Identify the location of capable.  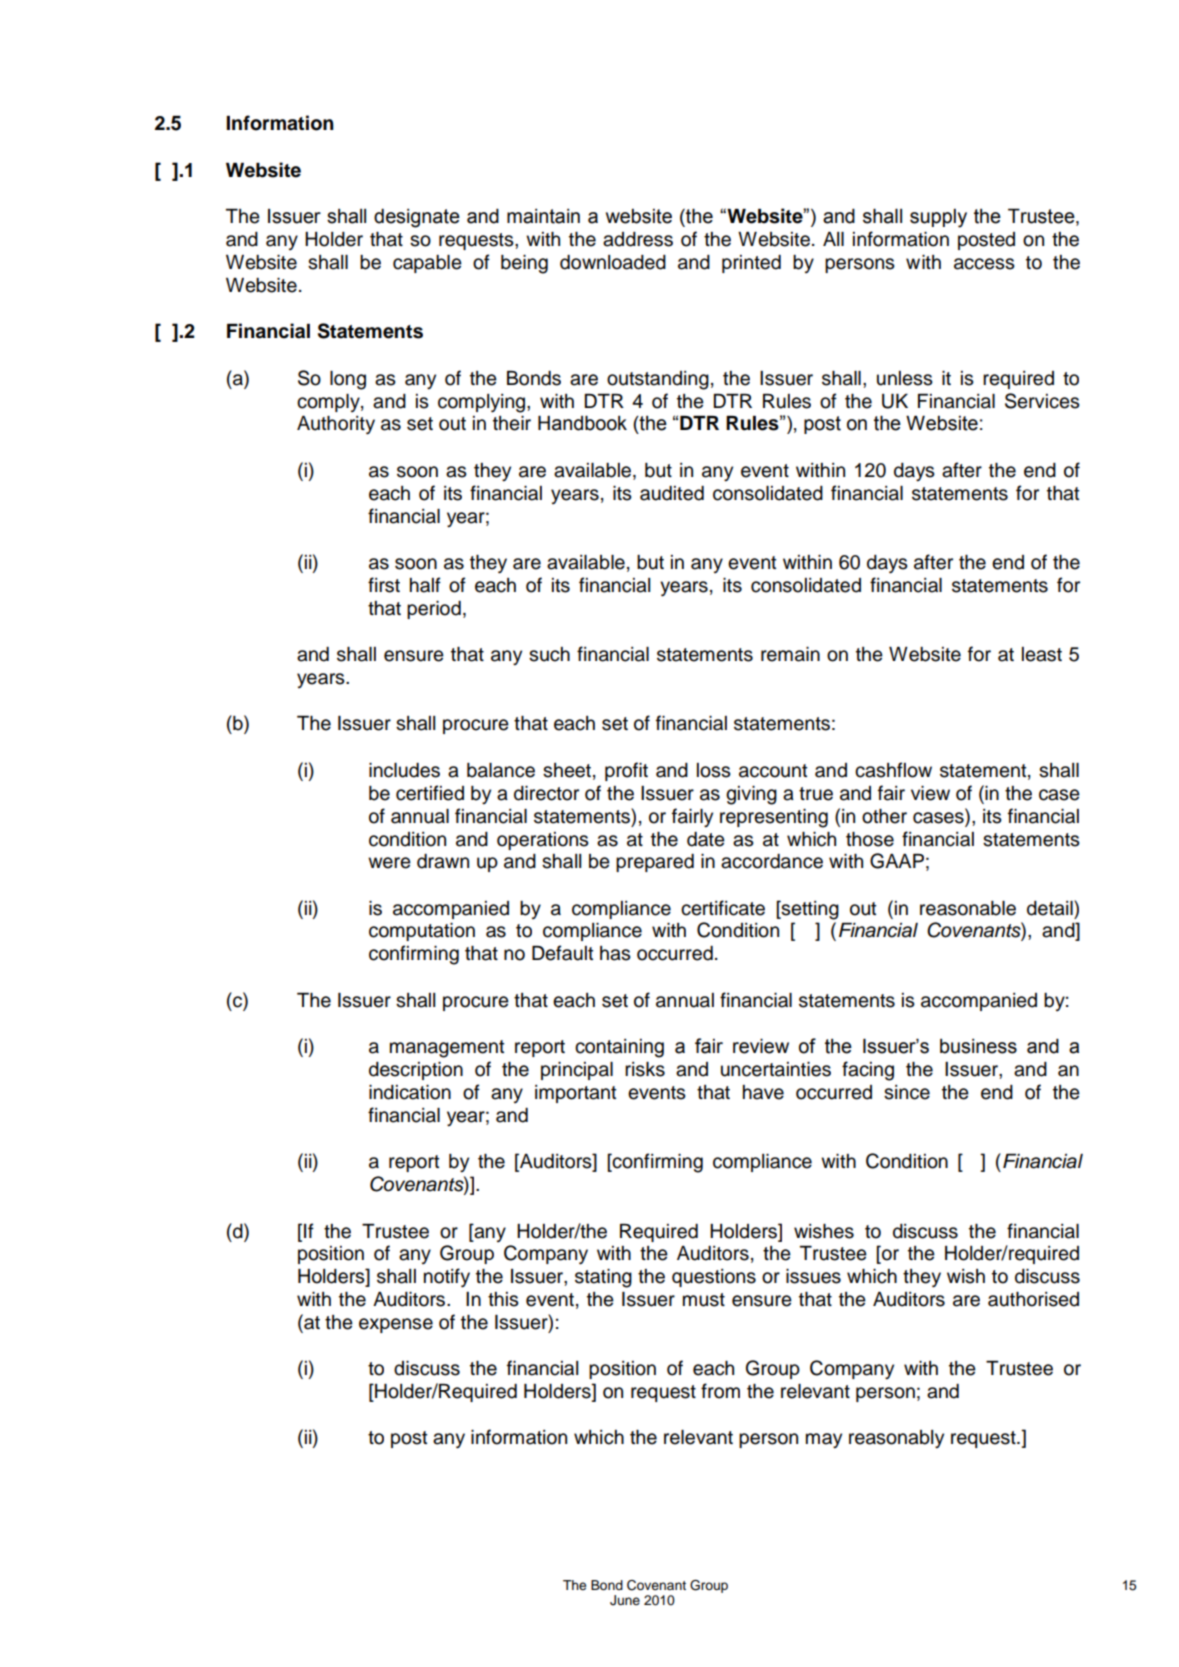
(427, 264).
